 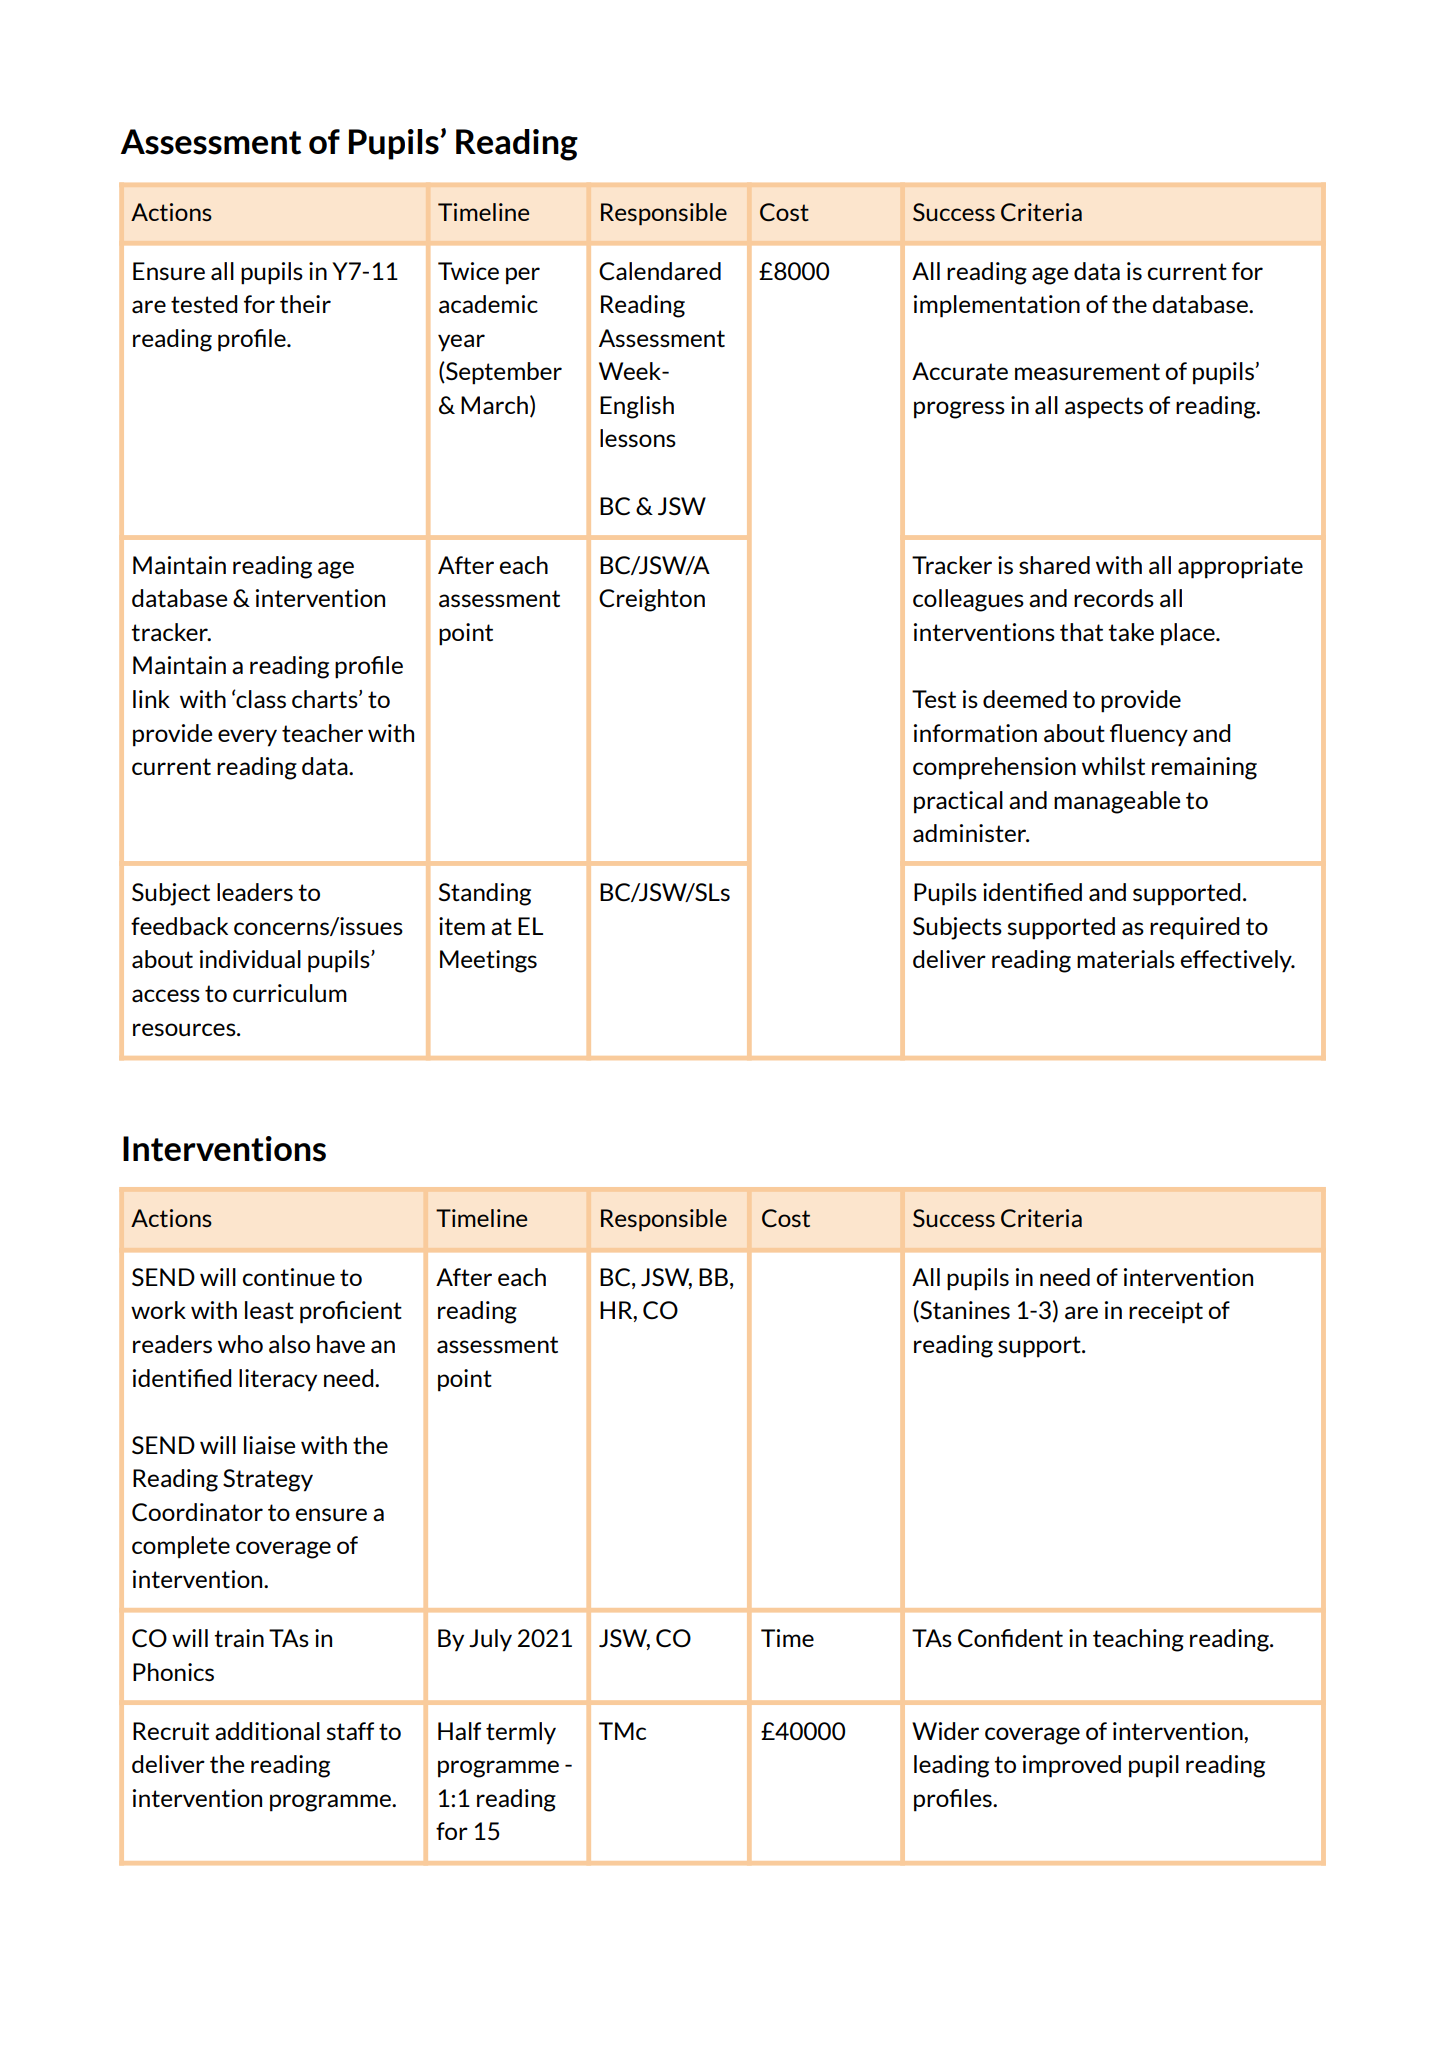 I want to click on measurement, so click(x=1087, y=372).
